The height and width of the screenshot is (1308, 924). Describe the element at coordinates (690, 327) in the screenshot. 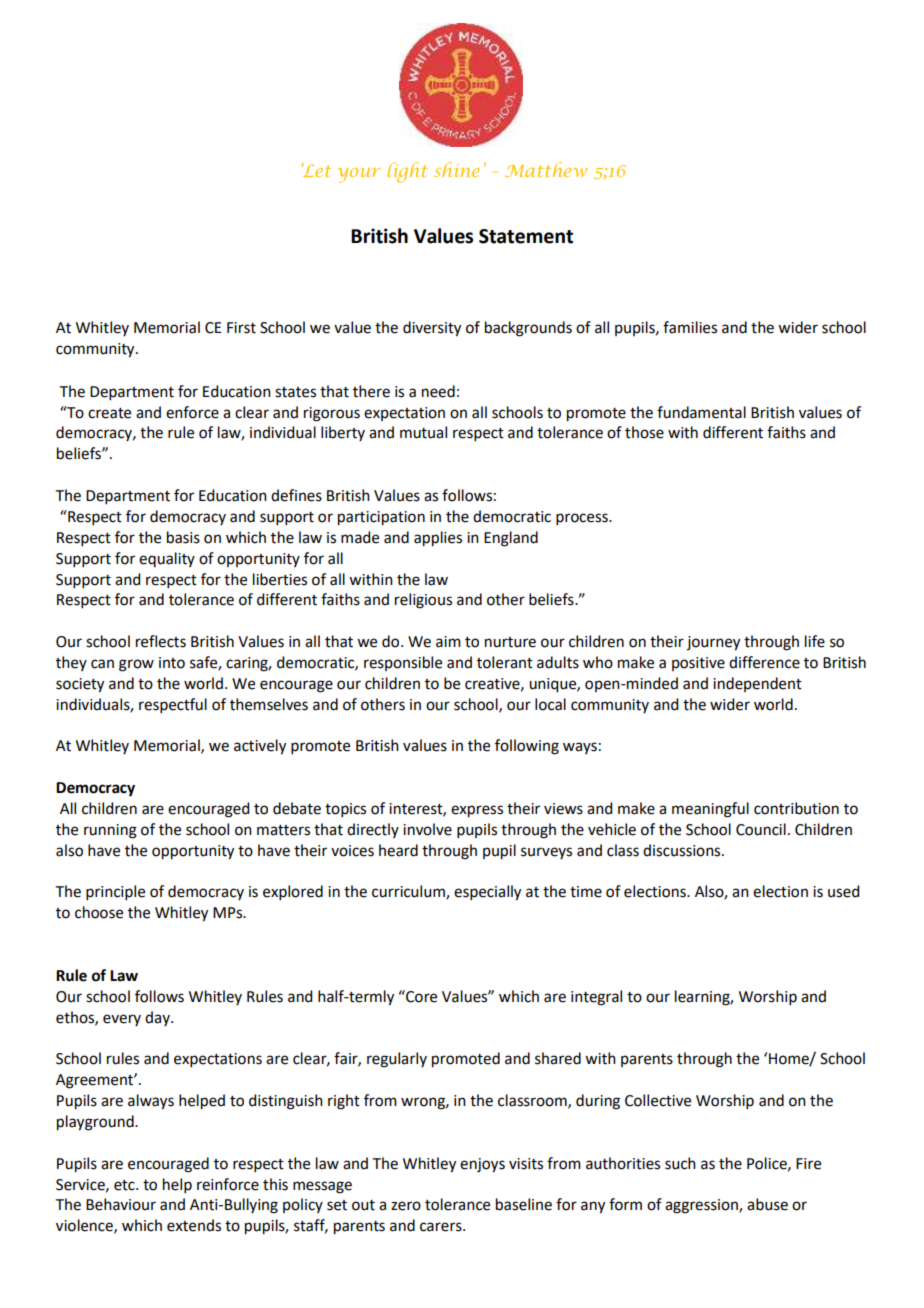

I see `families` at that location.
